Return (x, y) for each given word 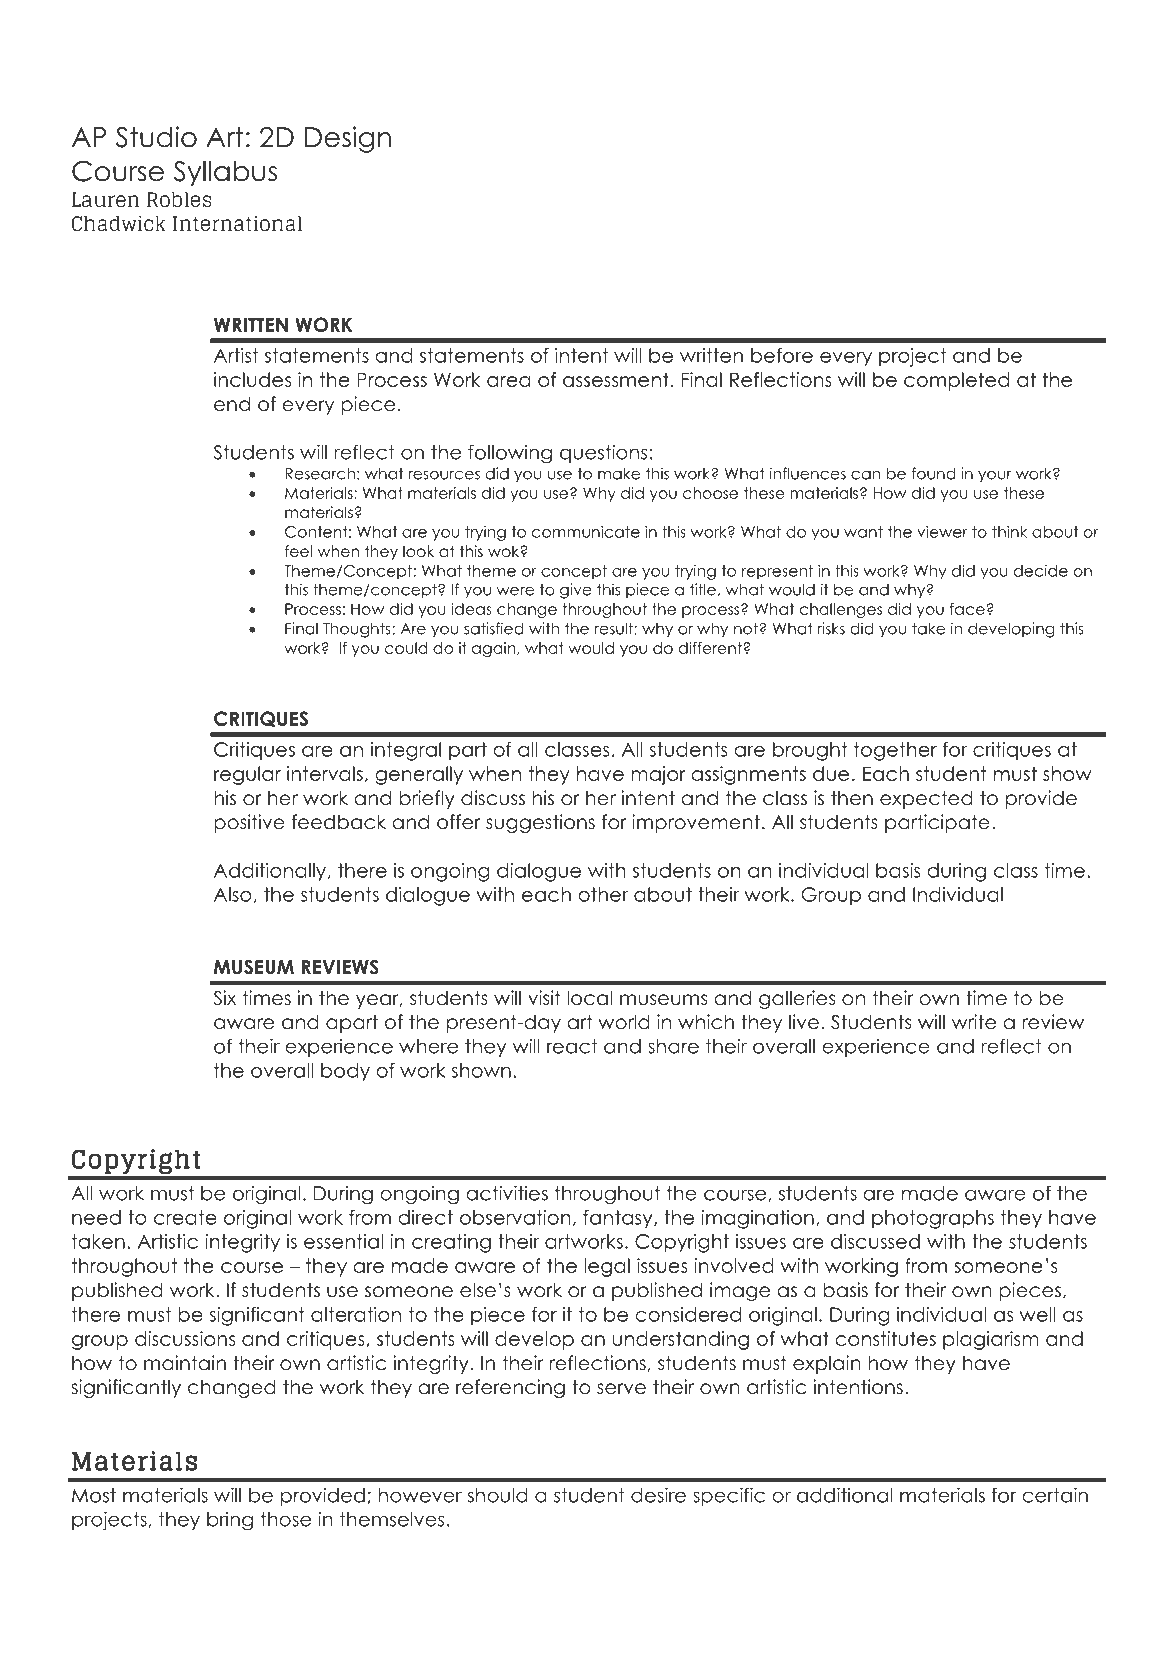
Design (348, 139)
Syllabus (225, 173)
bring (230, 1521)
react (572, 1046)
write (974, 1022)
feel (298, 551)
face (967, 609)
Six (224, 998)
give (576, 591)
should (498, 1495)
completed (956, 381)
